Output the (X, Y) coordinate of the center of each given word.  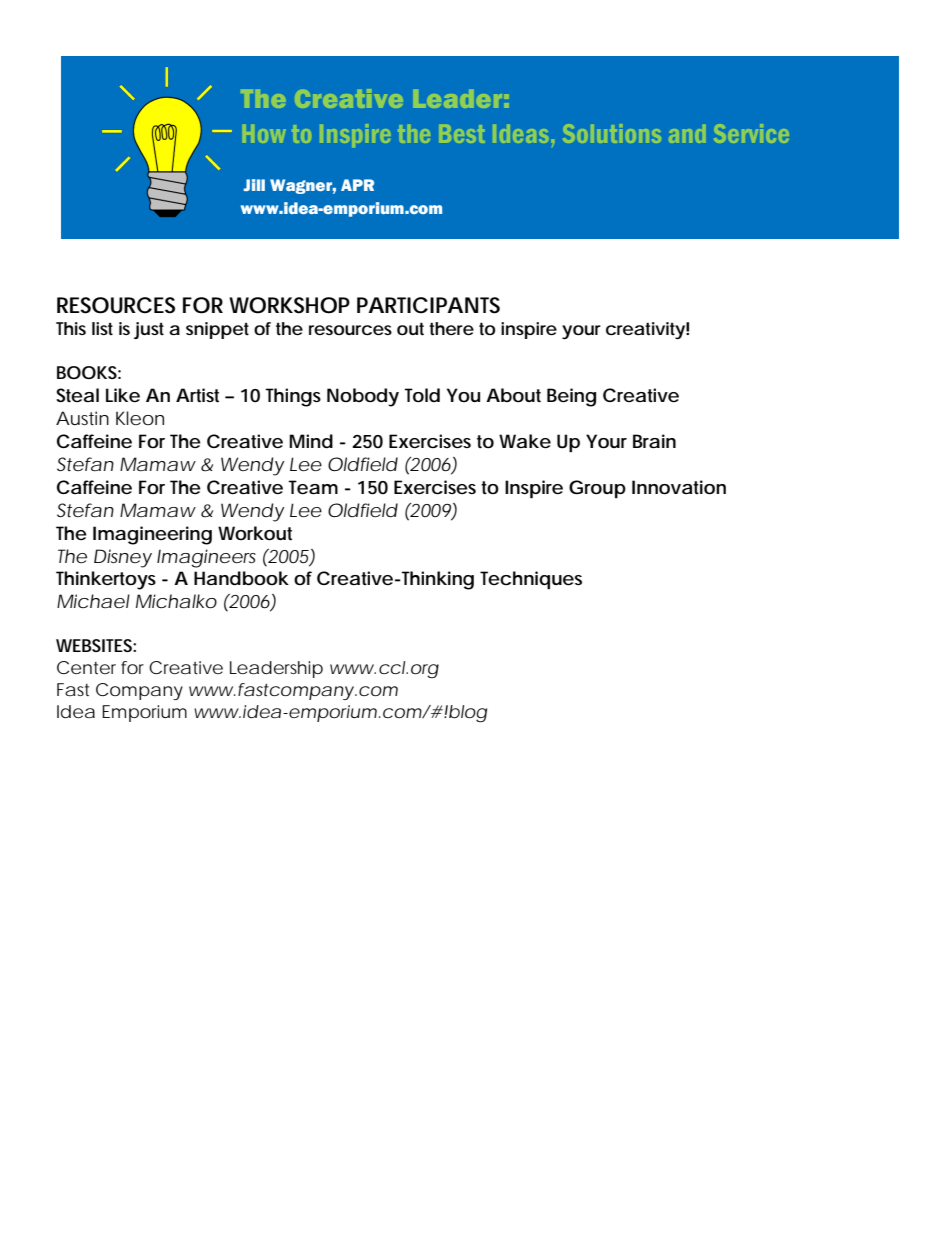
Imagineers (206, 558)
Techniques (531, 580)
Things (293, 397)
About (513, 395)
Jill (254, 185)
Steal (77, 395)
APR (357, 185)
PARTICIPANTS (428, 305)
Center (86, 667)
